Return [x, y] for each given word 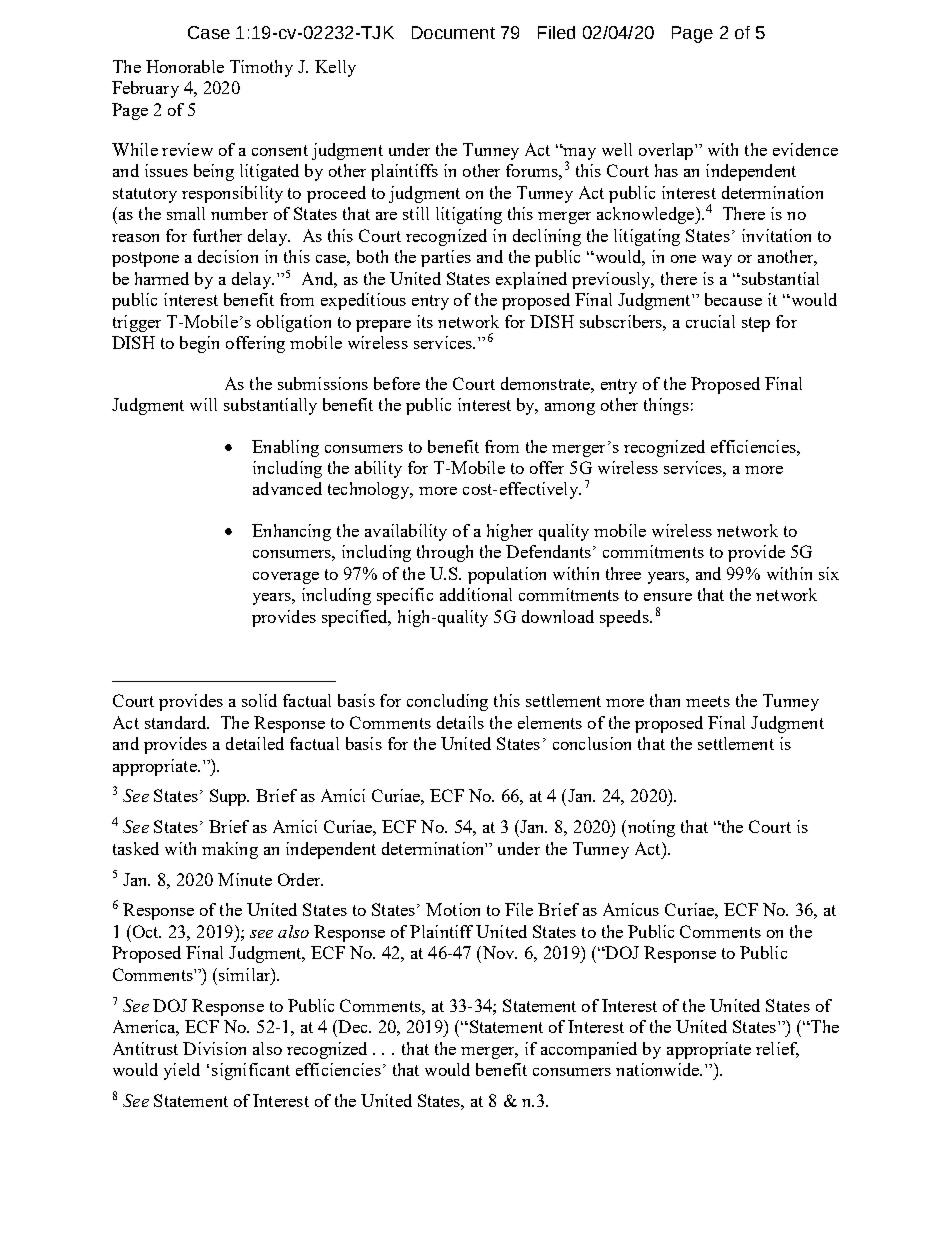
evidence [805, 149]
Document [453, 32]
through [445, 553]
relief [777, 1049]
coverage [286, 578]
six [829, 573]
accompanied [589, 1050]
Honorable [185, 66]
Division [214, 1048]
